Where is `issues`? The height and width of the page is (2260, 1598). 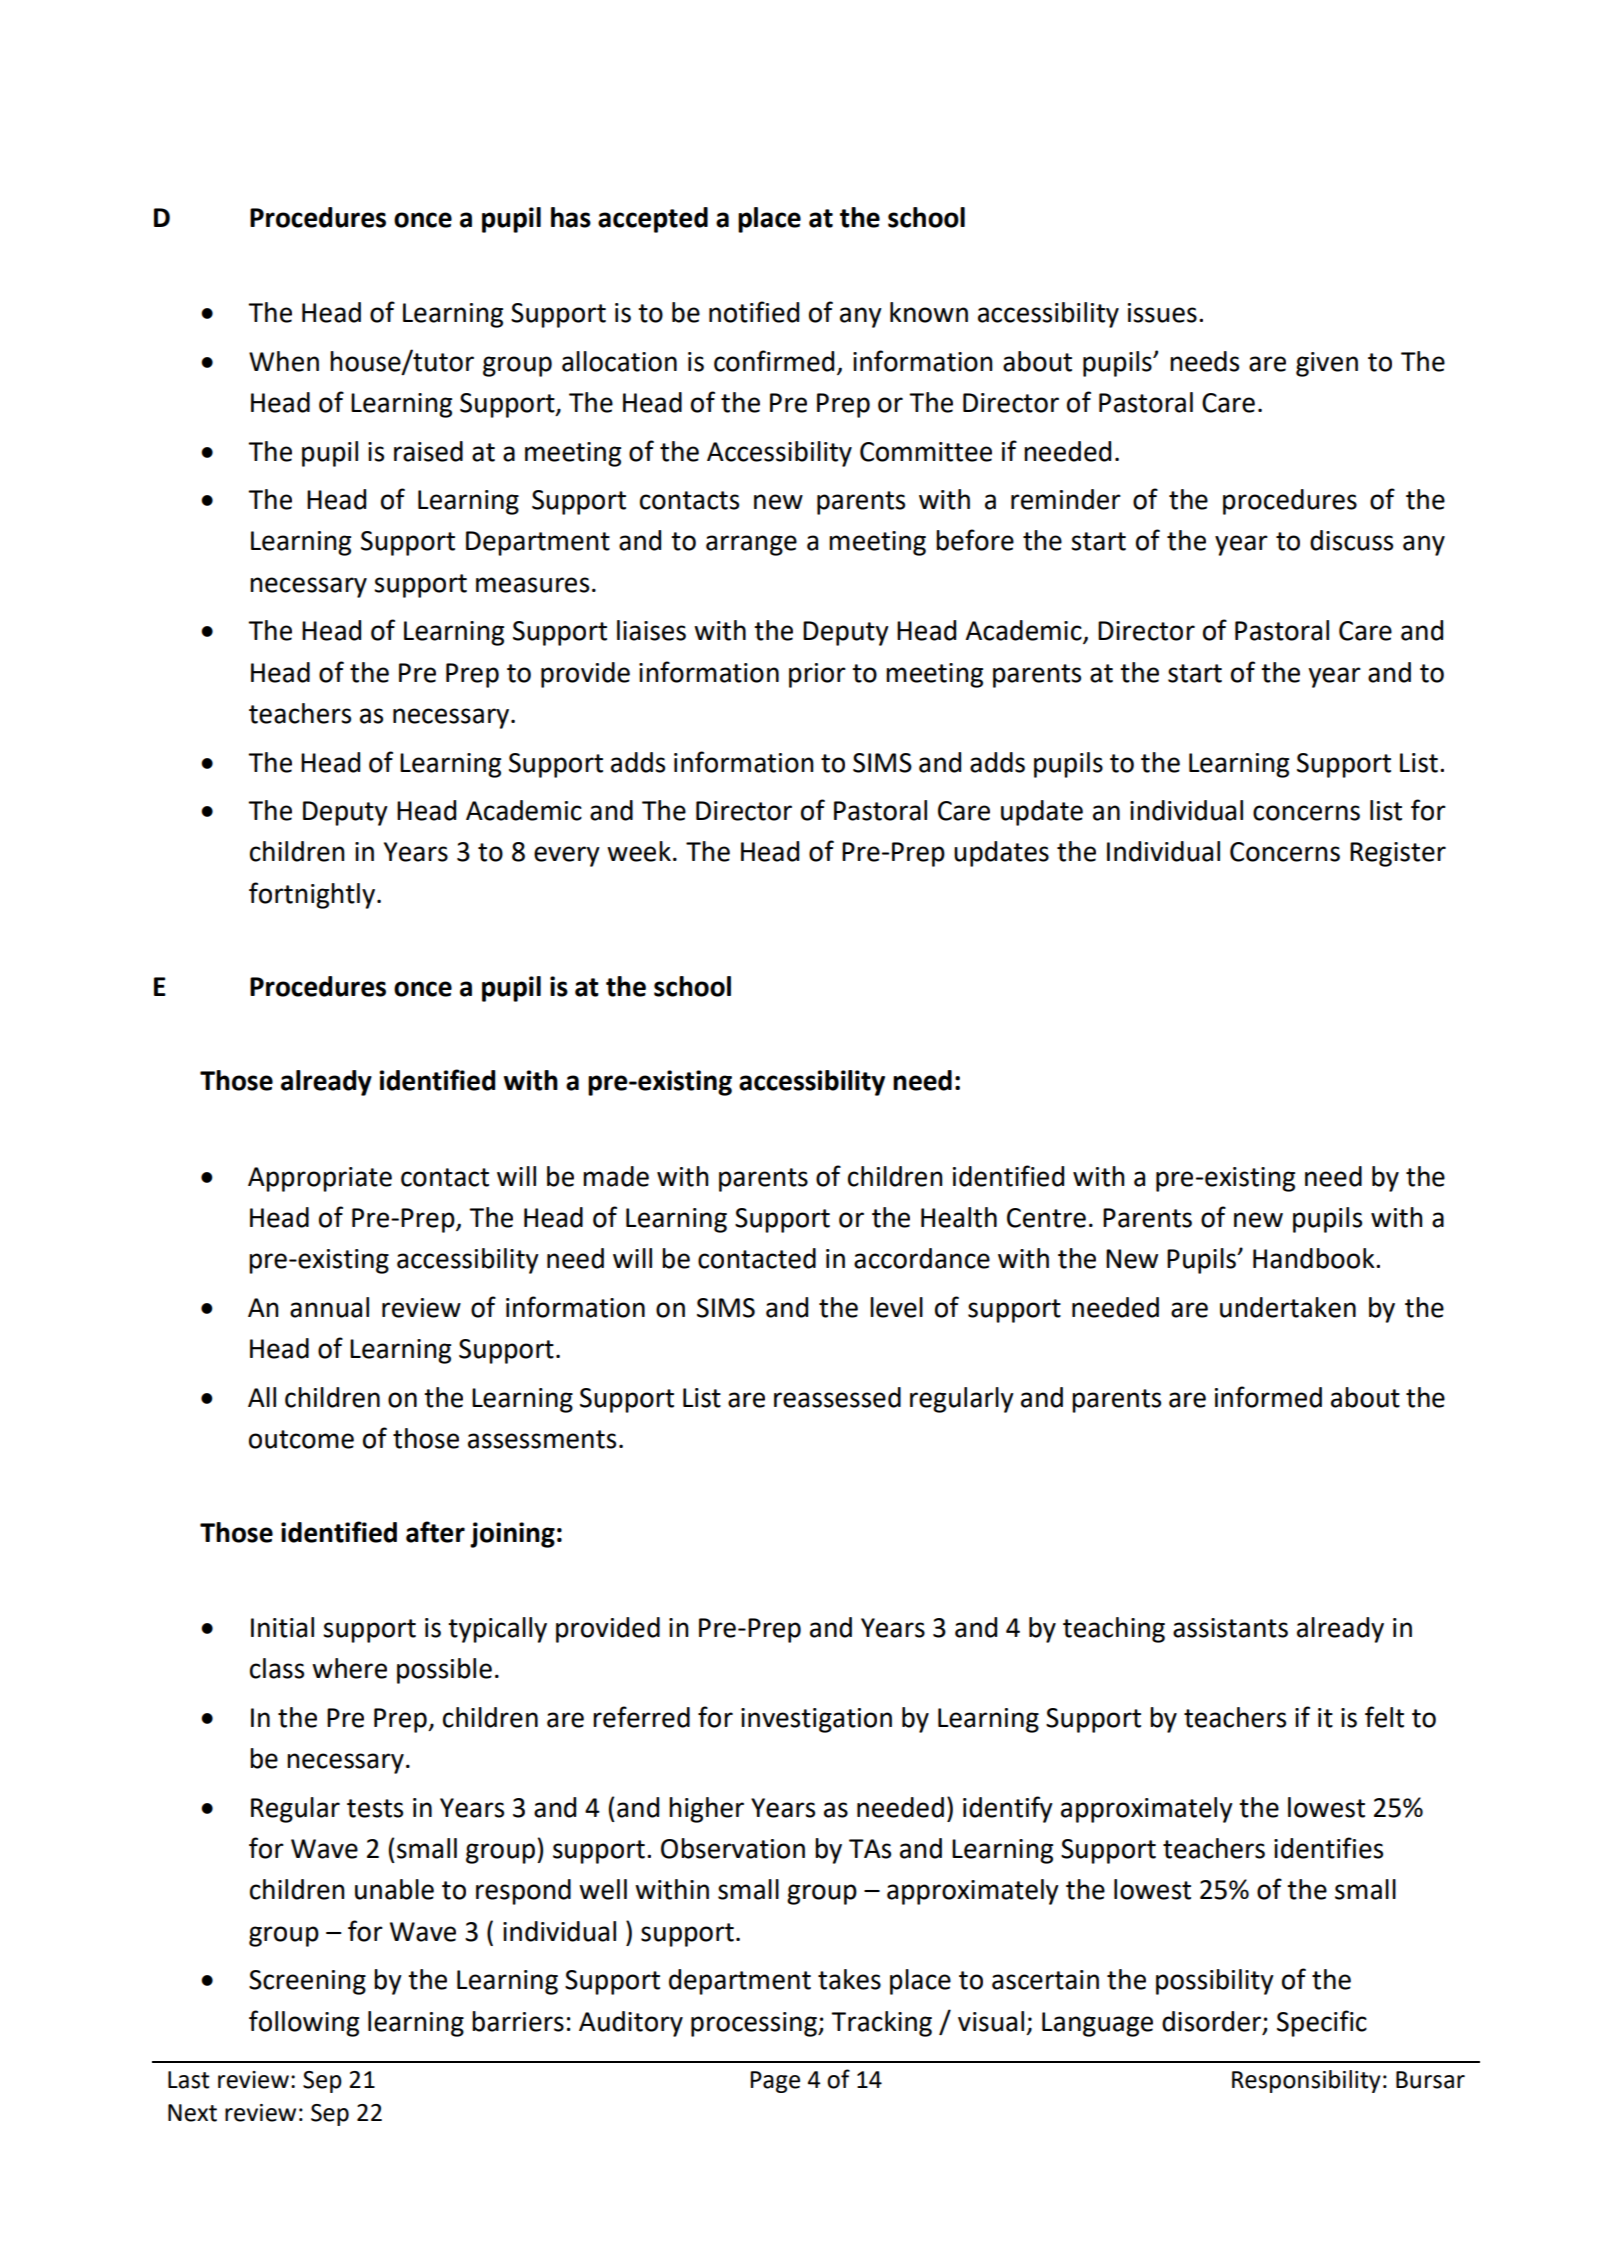
issues is located at coordinates (1162, 313).
